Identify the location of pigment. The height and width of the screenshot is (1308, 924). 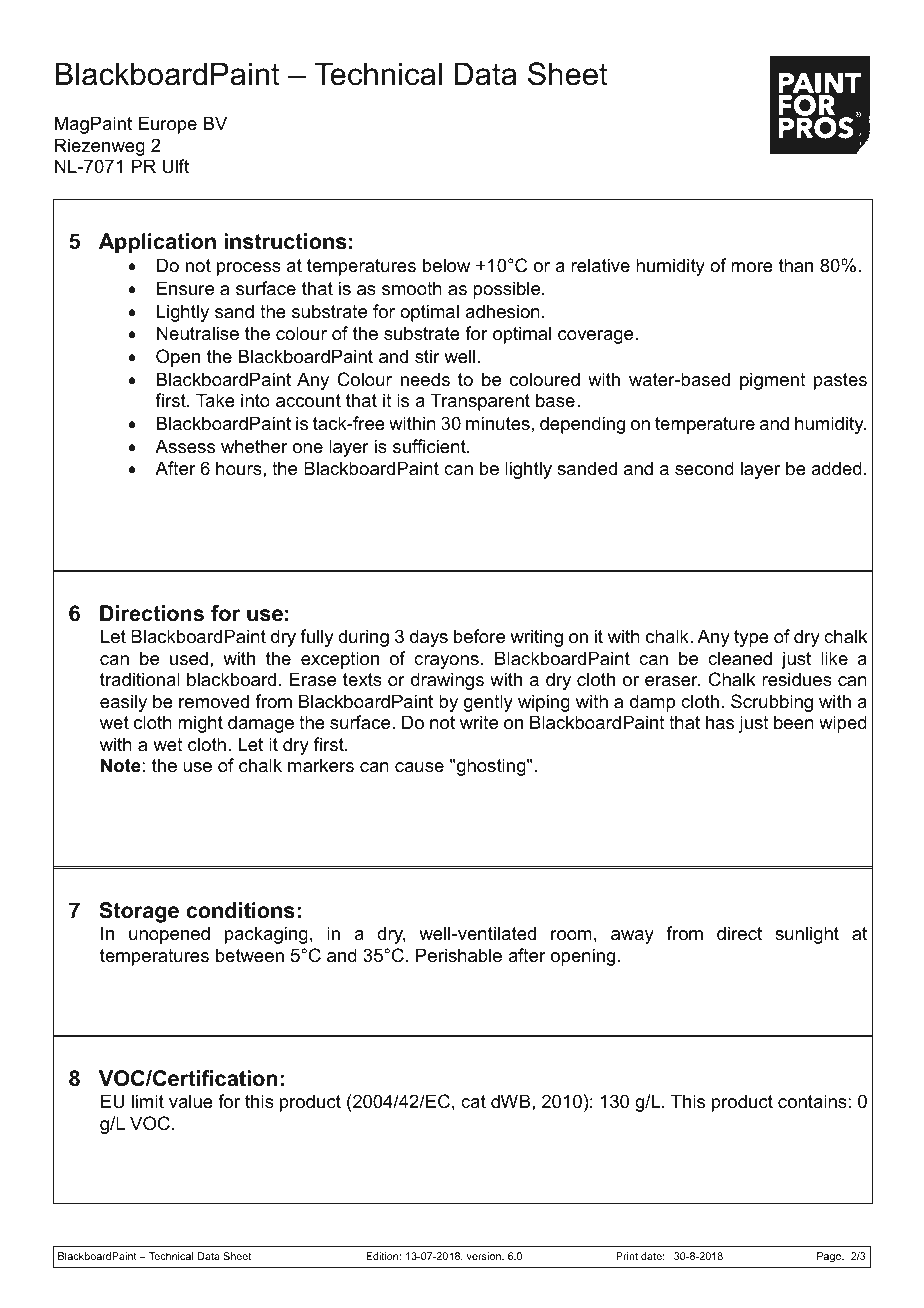
(773, 381).
